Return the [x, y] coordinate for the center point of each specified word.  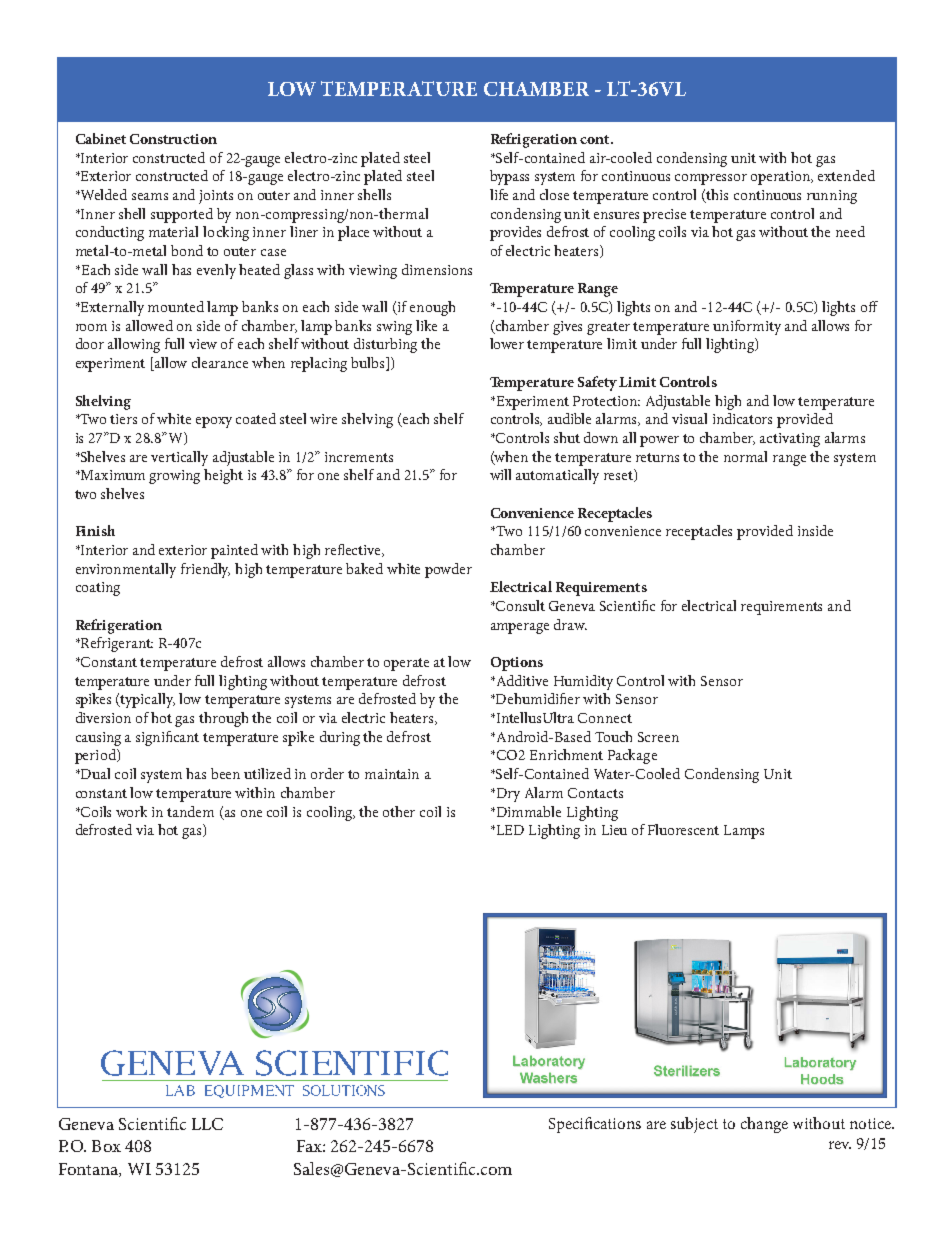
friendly [205, 570]
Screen [658, 737]
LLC [207, 1124]
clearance [220, 362]
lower [507, 343]
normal [745, 456]
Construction [173, 139]
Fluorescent [683, 829]
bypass [509, 177]
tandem [190, 811]
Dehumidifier [537, 698]
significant [167, 738]
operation [782, 178]
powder [448, 570]
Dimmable [527, 811]
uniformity [747, 327]
